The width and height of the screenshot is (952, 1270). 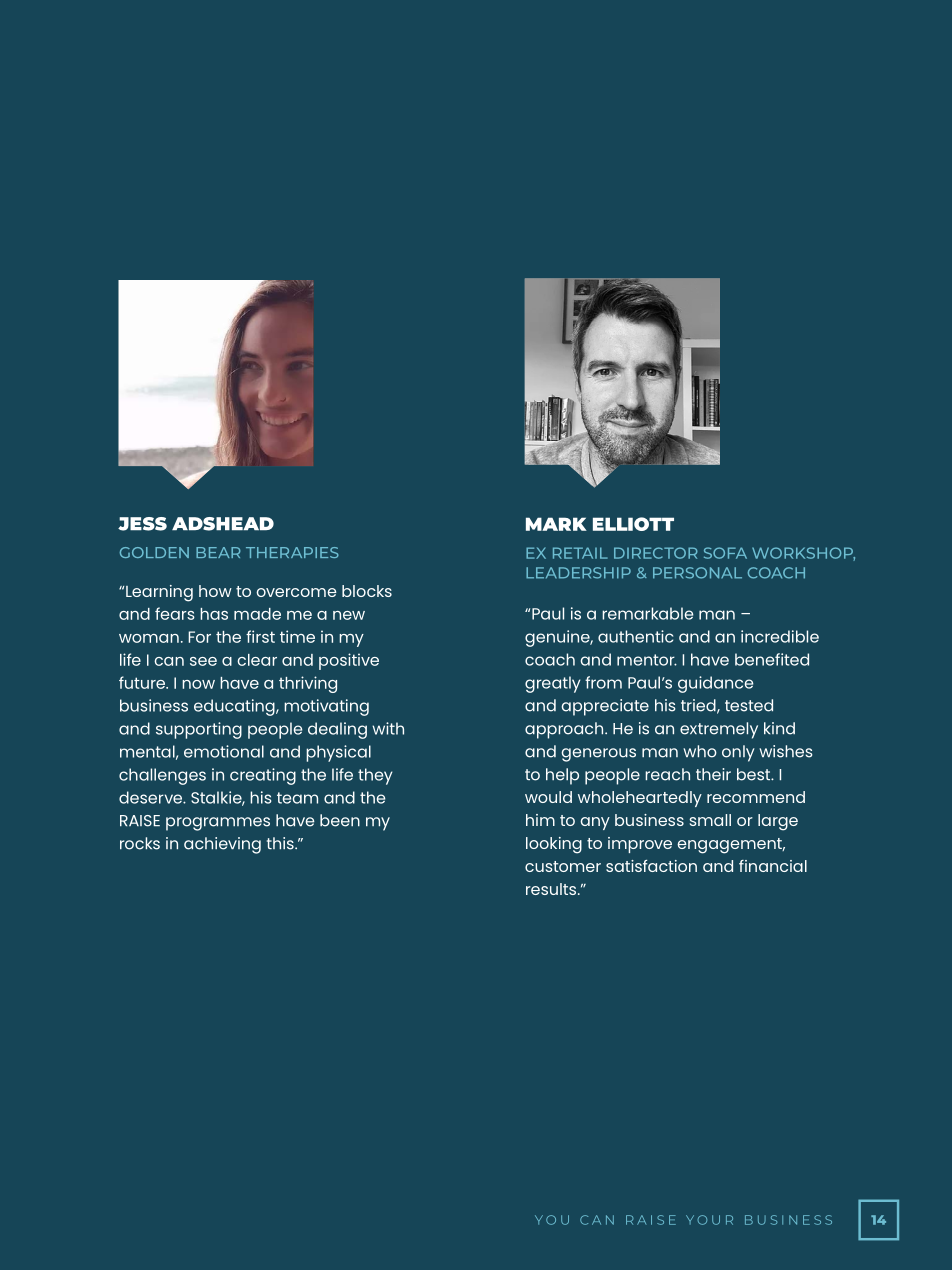 What do you see at coordinates (651, 866) in the screenshot?
I see `satisfaction` at bounding box center [651, 866].
